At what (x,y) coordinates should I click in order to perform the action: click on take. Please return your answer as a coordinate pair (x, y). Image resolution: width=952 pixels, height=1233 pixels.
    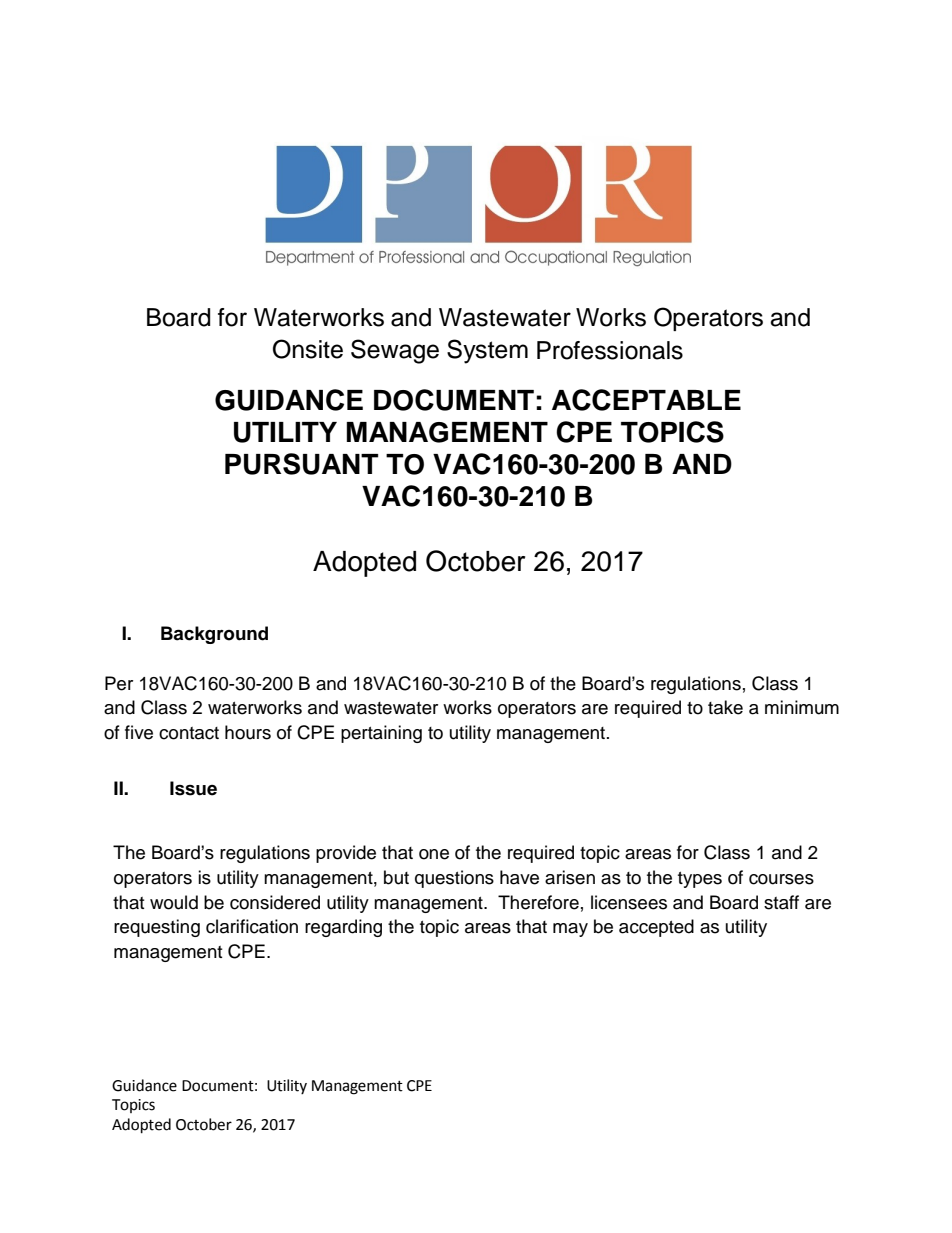
    Looking at the image, I should click on (725, 707).
